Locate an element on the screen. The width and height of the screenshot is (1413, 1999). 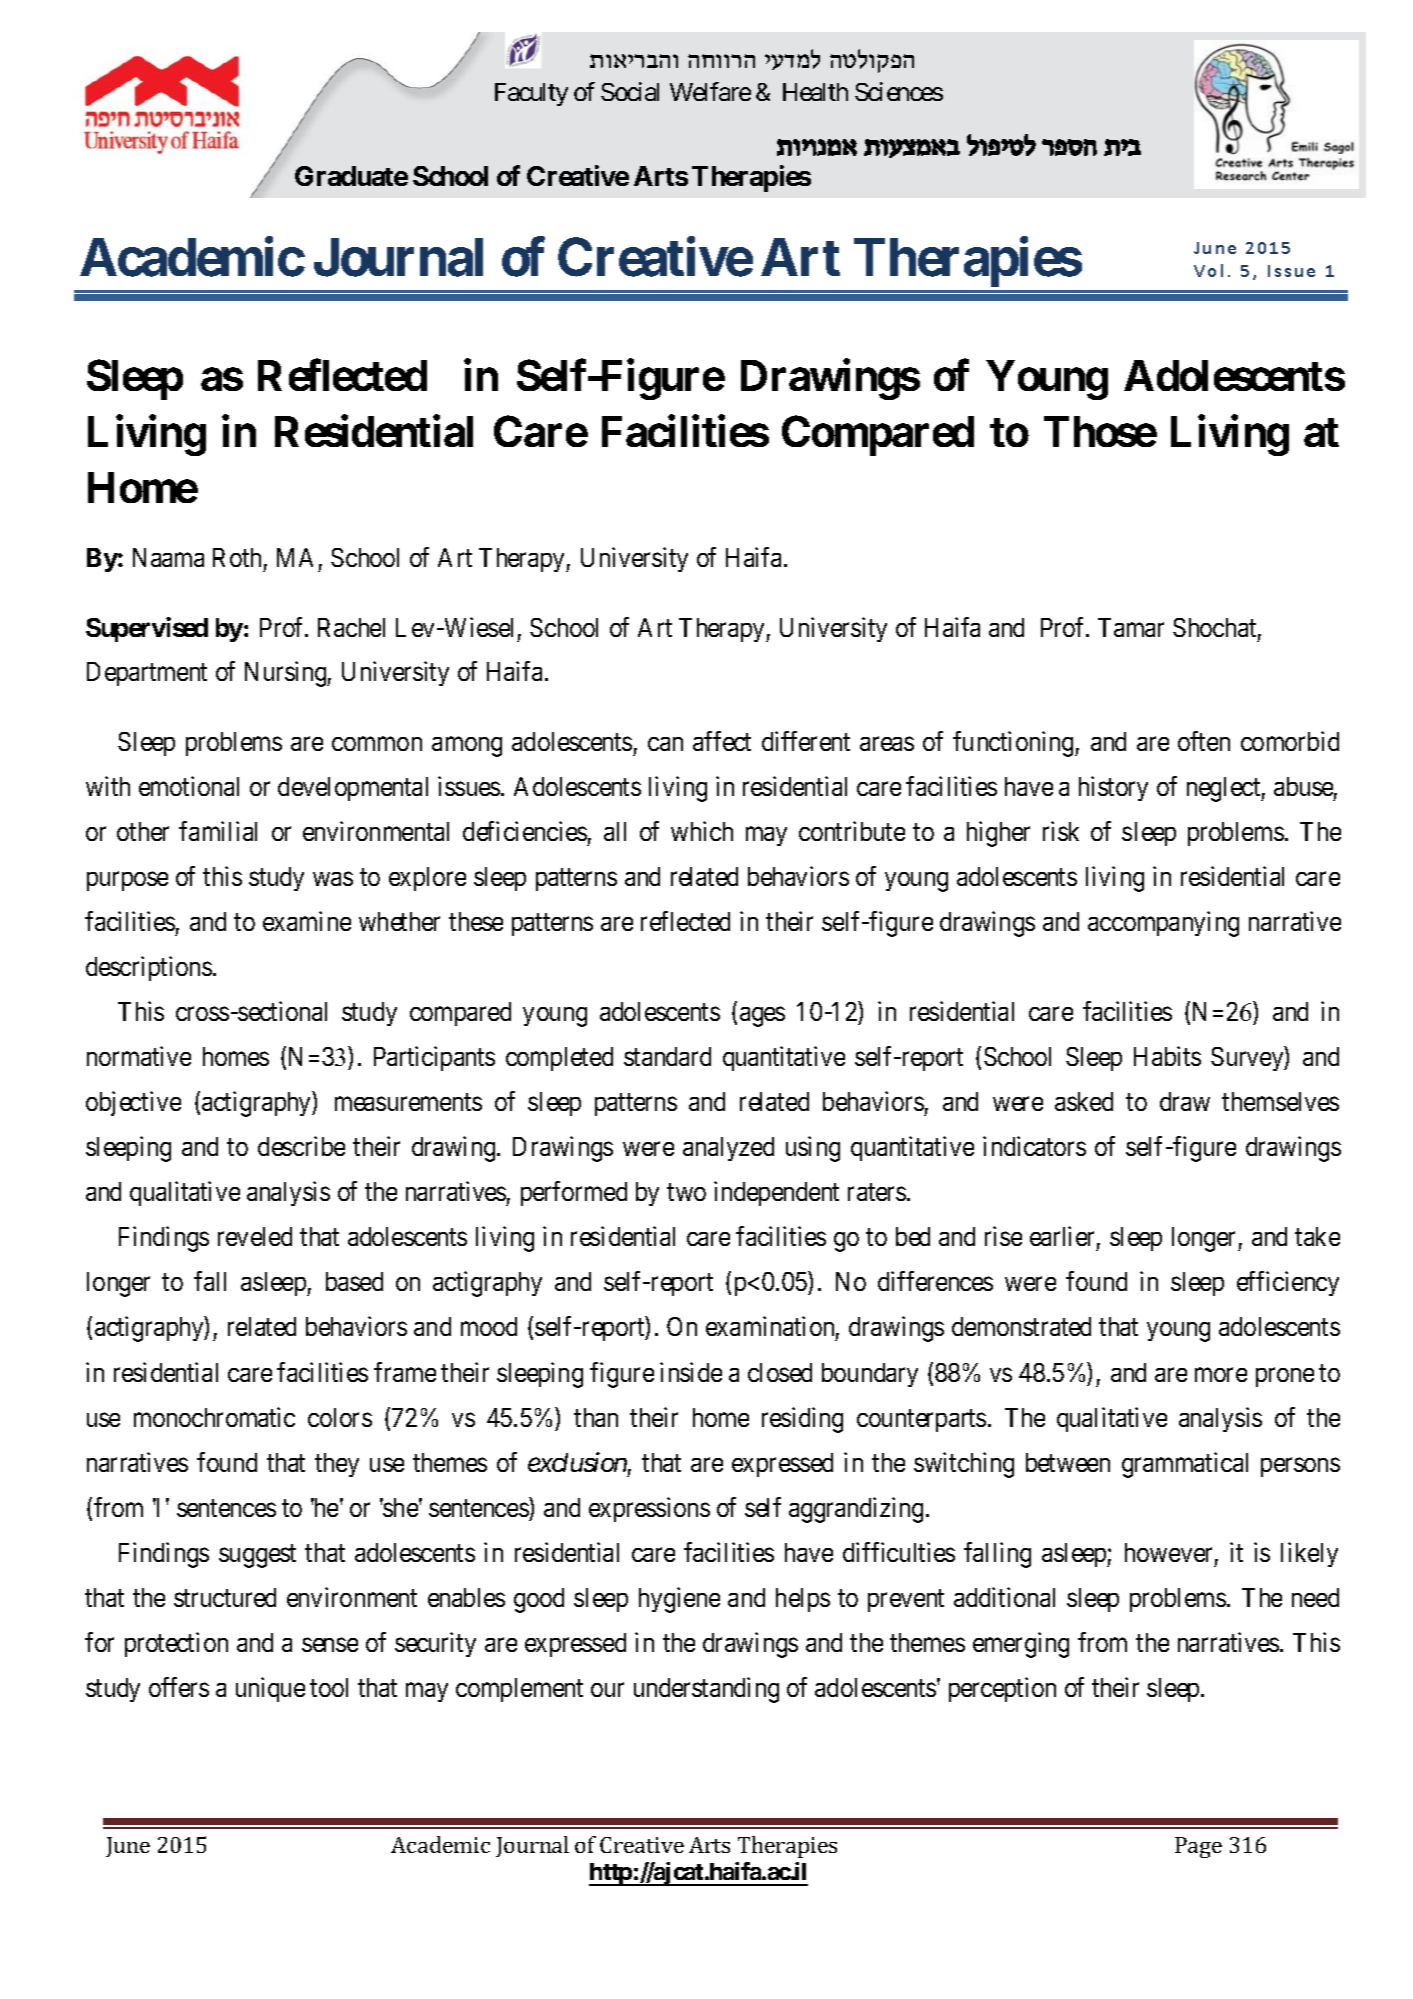
Tamar is located at coordinates (1131, 627).
